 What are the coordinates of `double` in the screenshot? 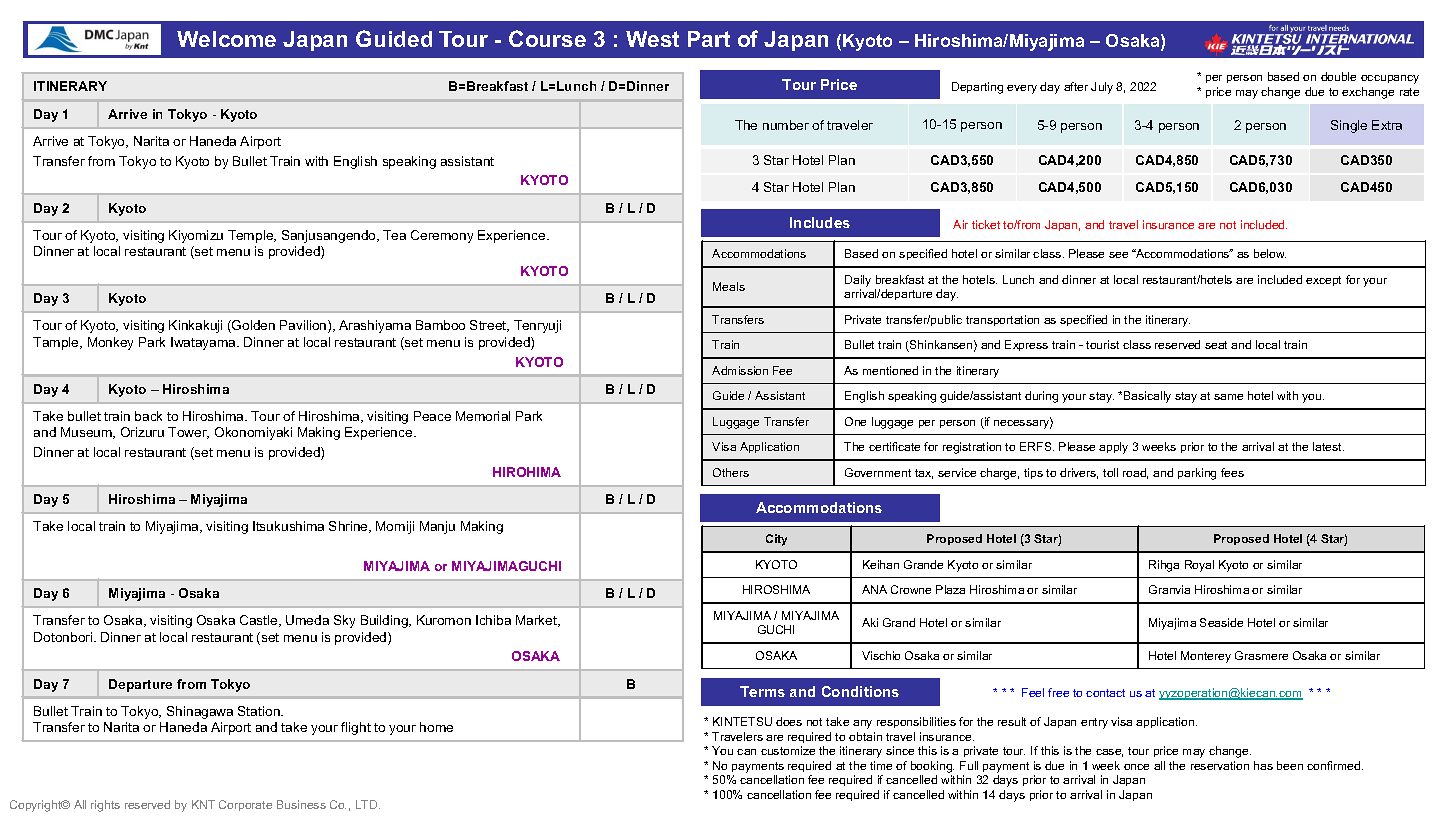 It's located at (1338, 76).
